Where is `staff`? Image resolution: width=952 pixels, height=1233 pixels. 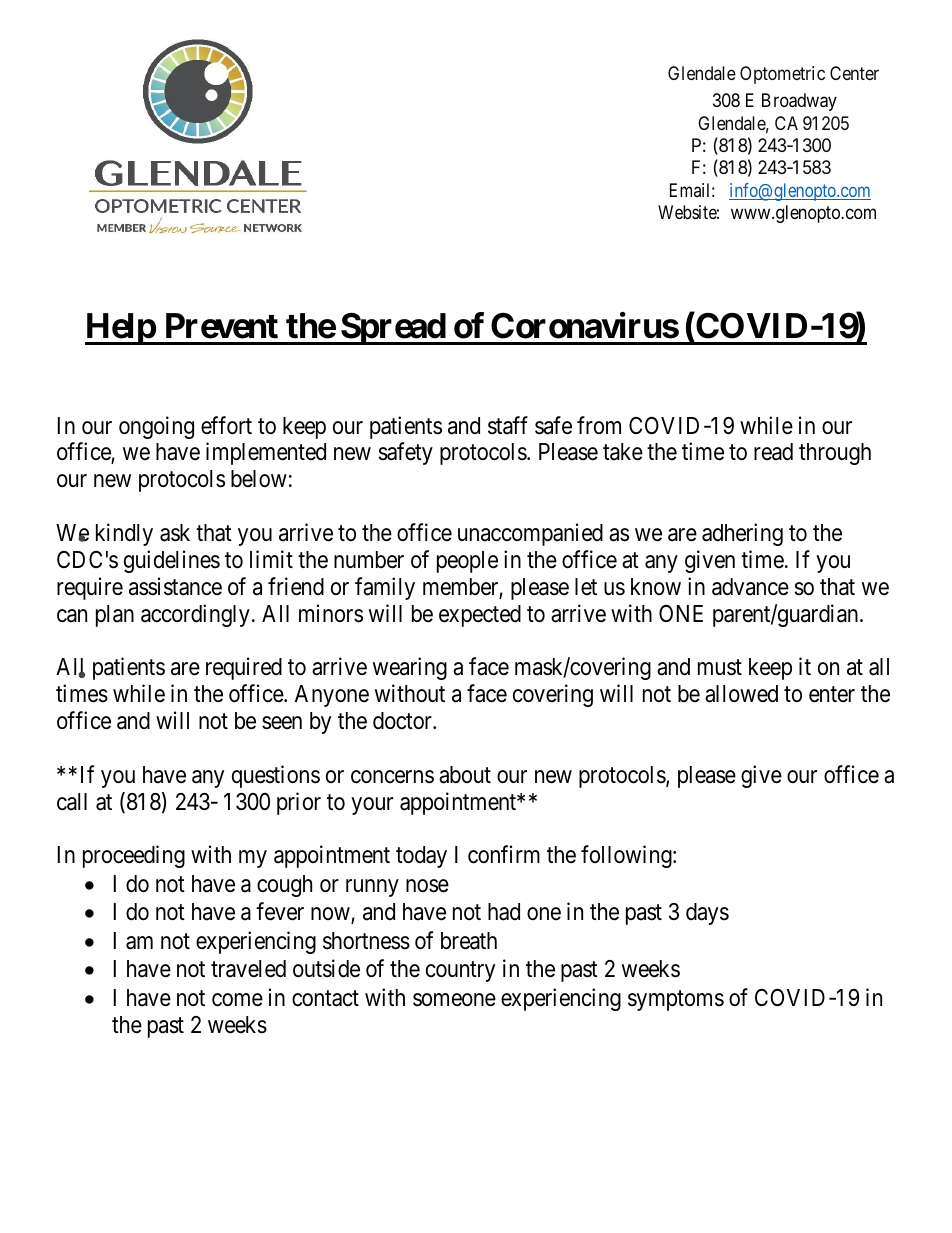
staff is located at coordinates (508, 425).
